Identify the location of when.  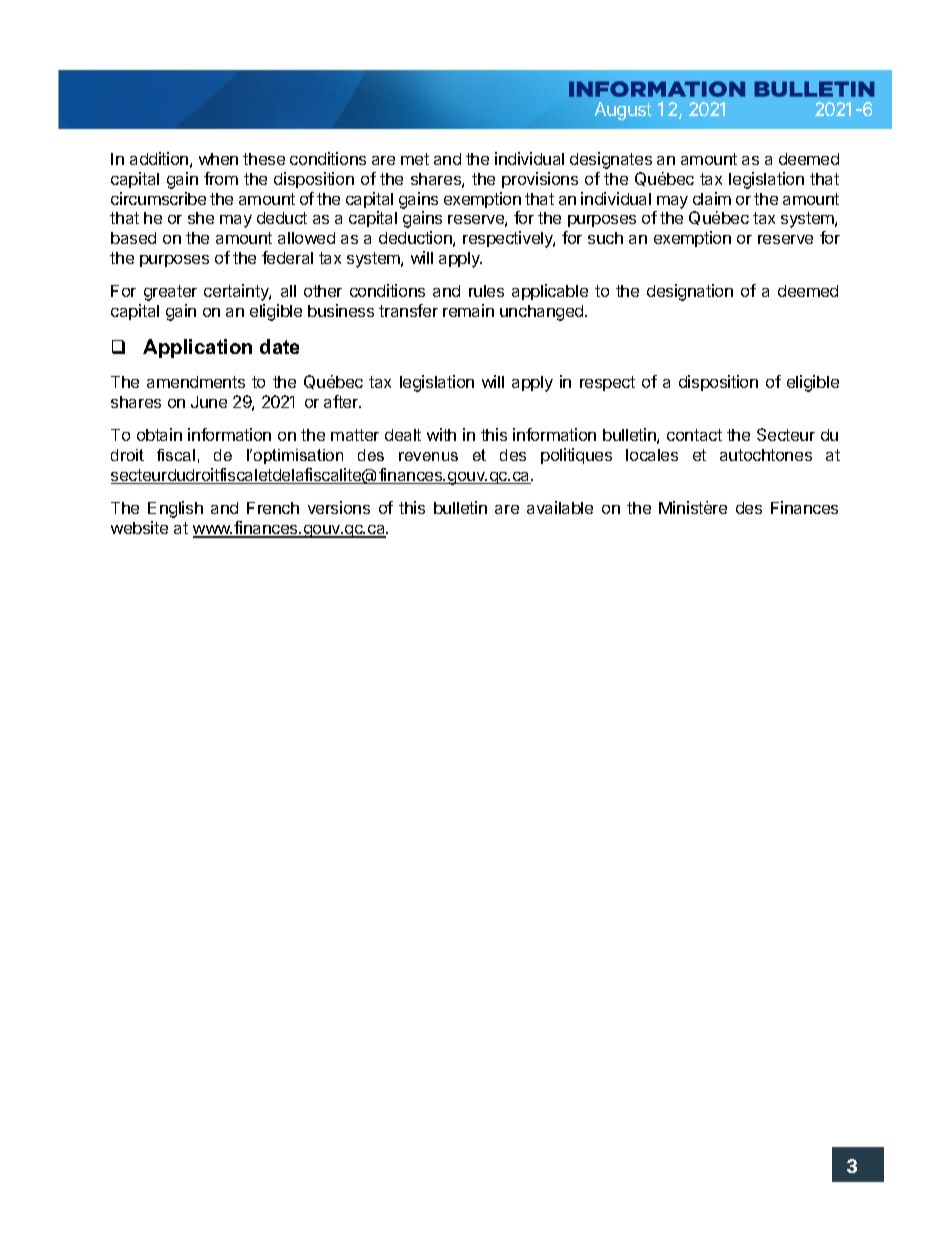
(218, 159).
